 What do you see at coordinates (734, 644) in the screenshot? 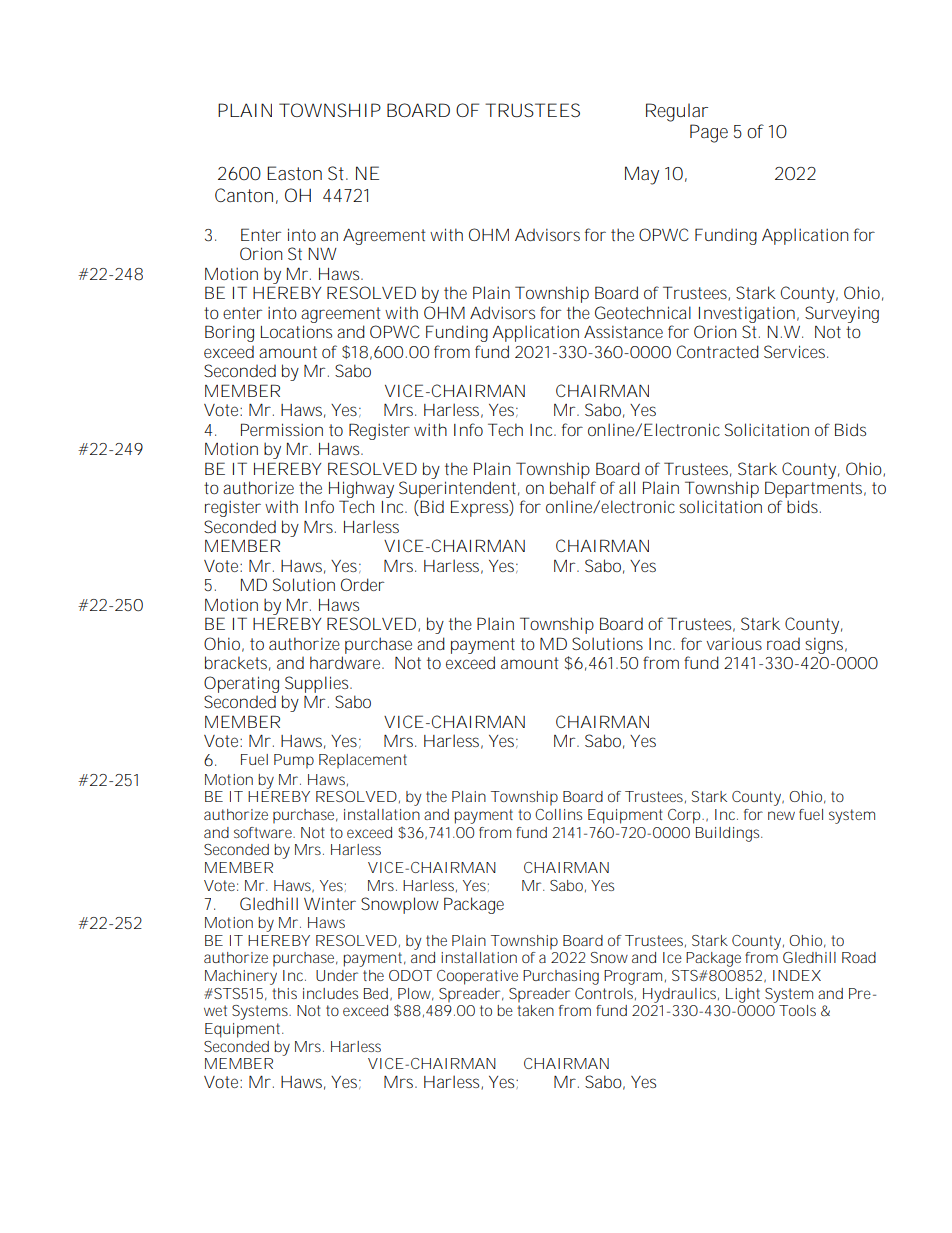
I see `various` at bounding box center [734, 644].
